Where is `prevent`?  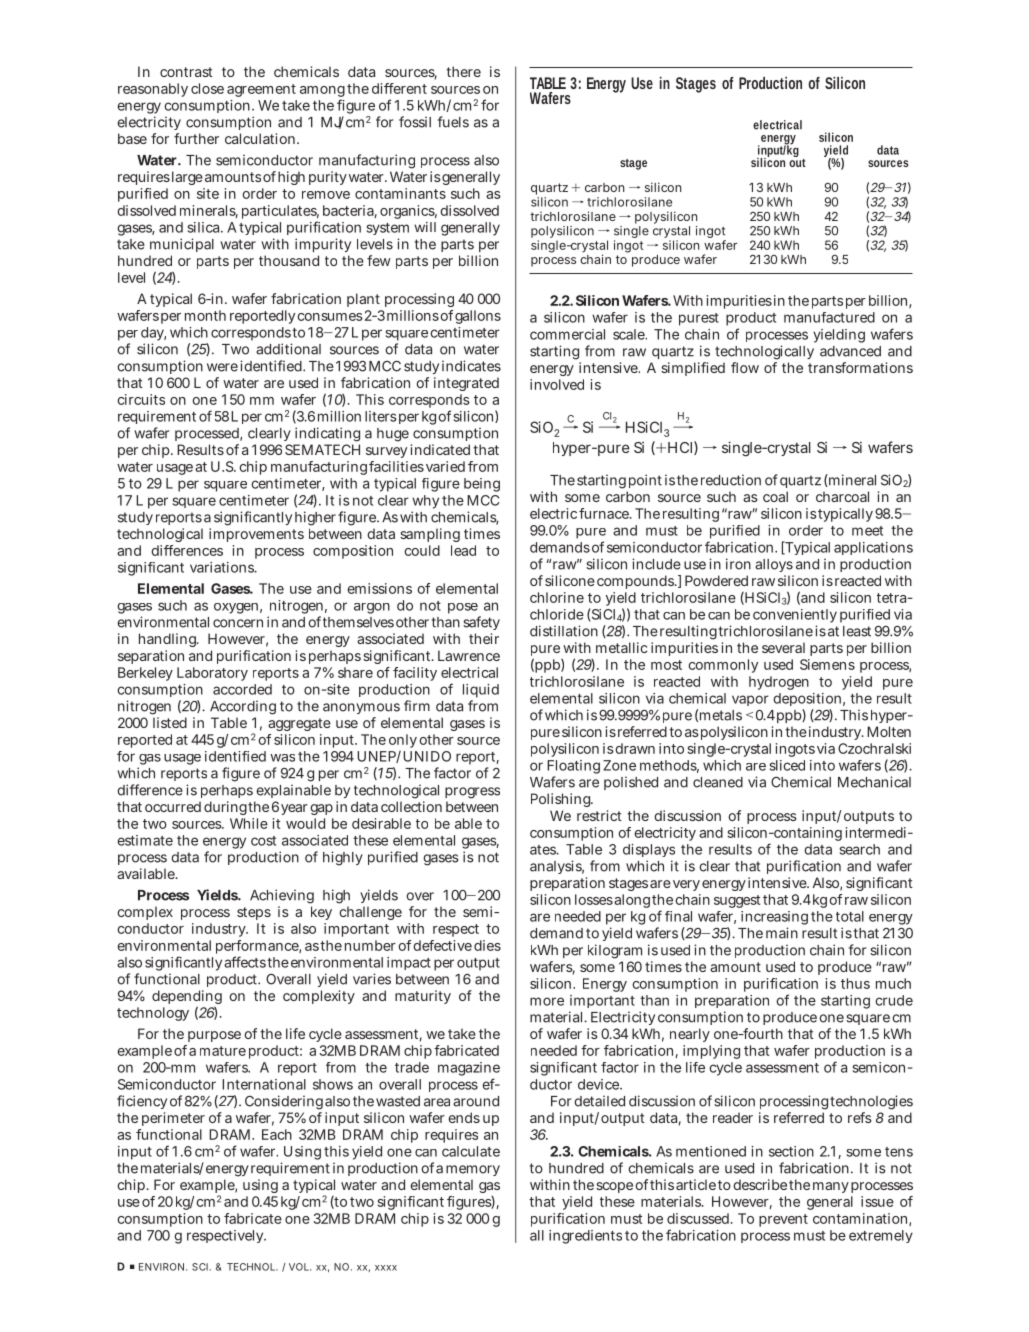
prevent is located at coordinates (783, 1220).
